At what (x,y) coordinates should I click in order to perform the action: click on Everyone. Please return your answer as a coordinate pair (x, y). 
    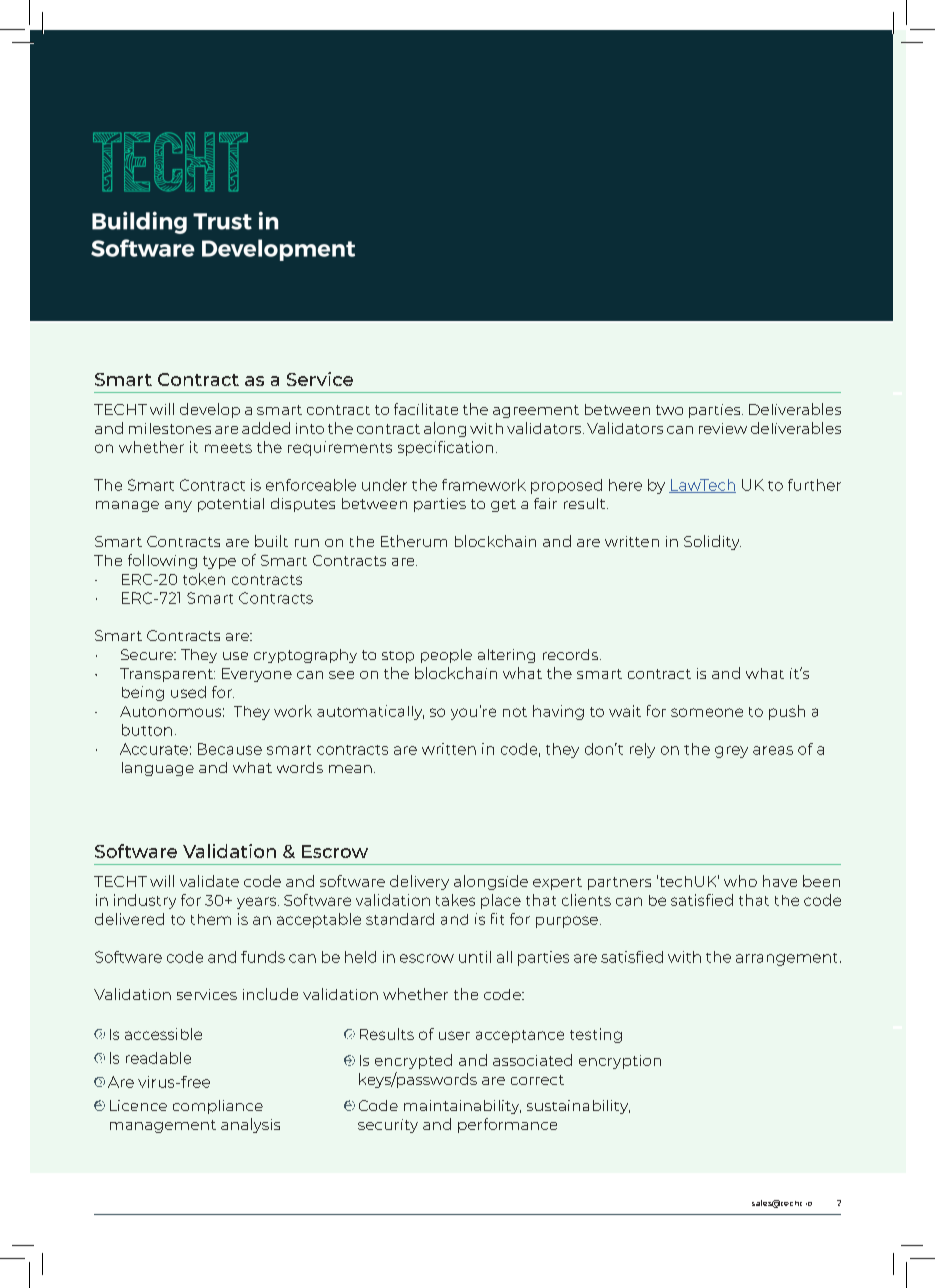
    Looking at the image, I should click on (257, 675).
